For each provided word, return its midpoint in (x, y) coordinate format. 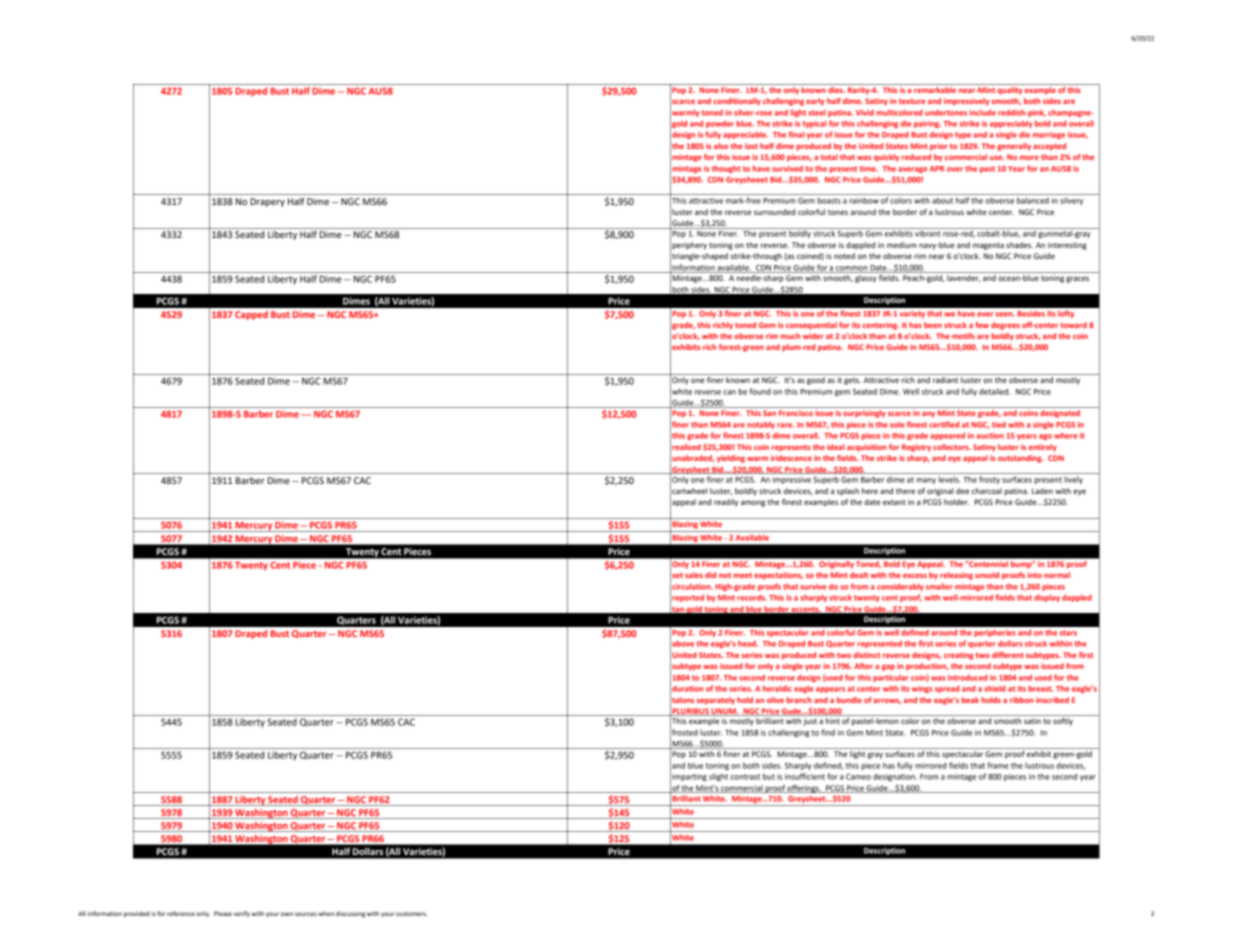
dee (962, 491)
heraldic (777, 688)
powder (720, 124)
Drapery (267, 202)
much (790, 336)
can (729, 392)
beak (970, 700)
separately (716, 701)
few (982, 325)
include (982, 112)
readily (726, 503)
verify (242, 914)
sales (694, 575)
